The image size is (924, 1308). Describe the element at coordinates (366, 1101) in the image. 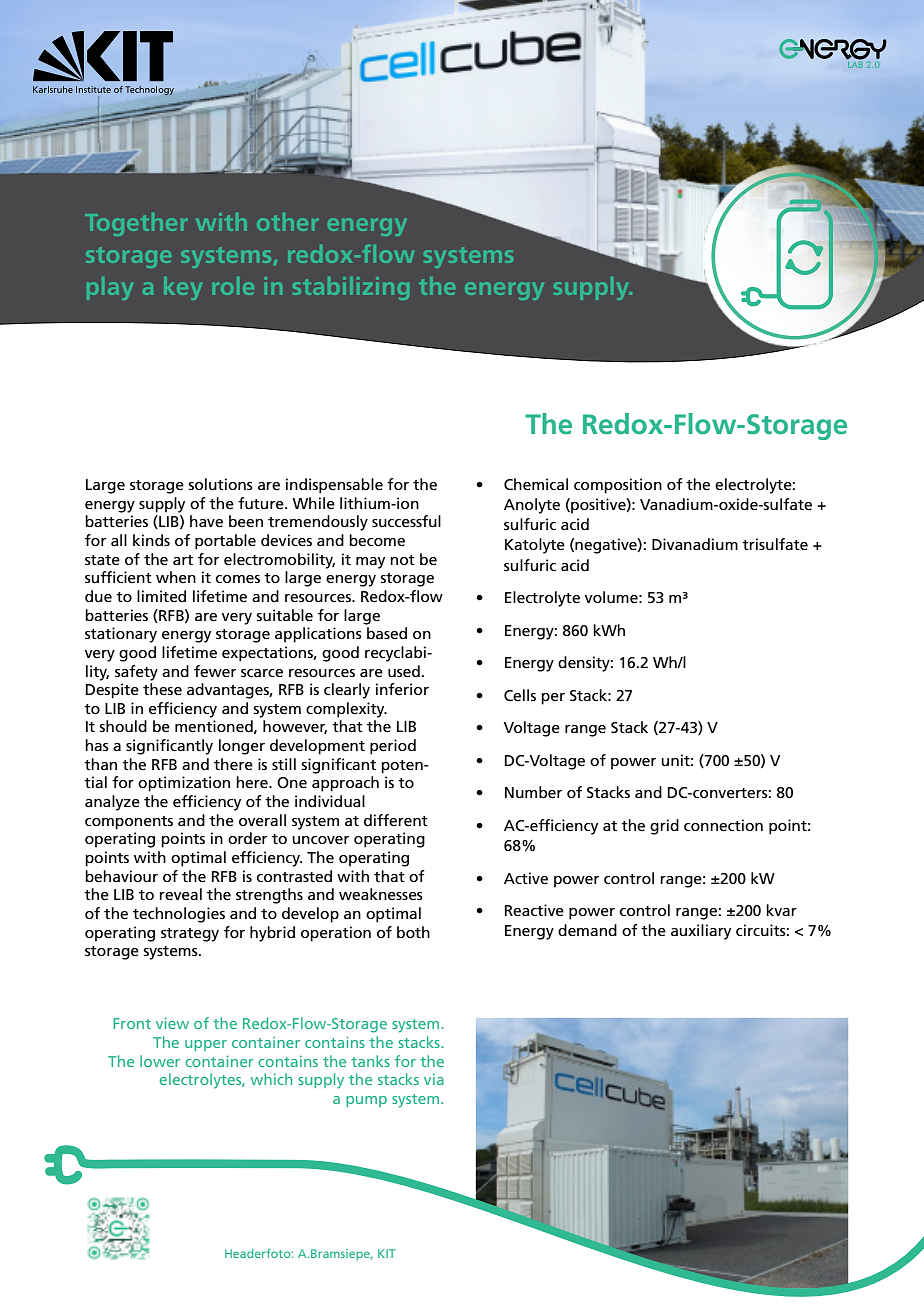

I see `pump` at that location.
